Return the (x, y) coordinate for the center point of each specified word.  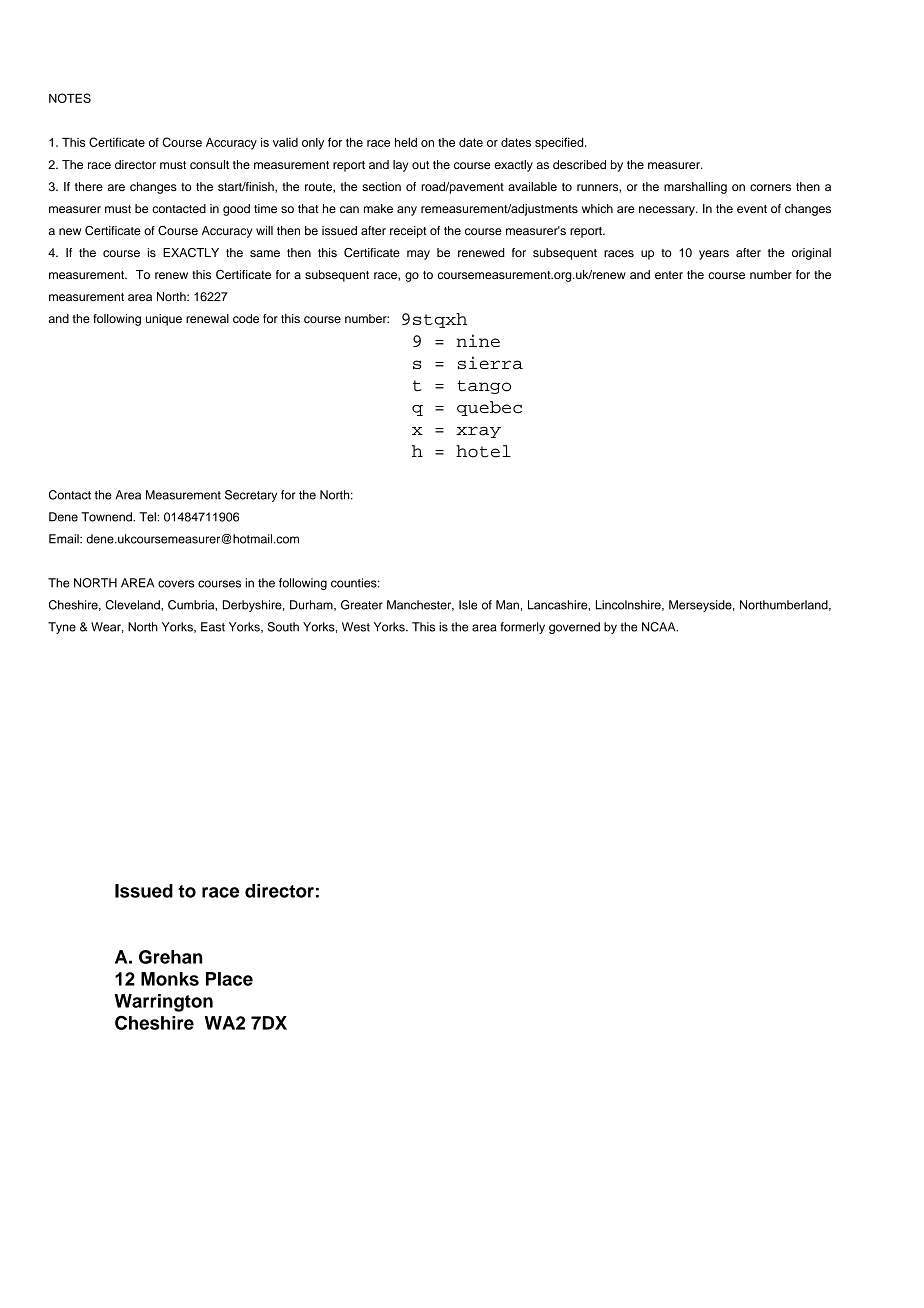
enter (669, 275)
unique (164, 320)
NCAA (660, 627)
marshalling (695, 188)
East (213, 627)
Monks (170, 979)
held (406, 142)
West (356, 627)
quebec (489, 408)
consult (209, 164)
